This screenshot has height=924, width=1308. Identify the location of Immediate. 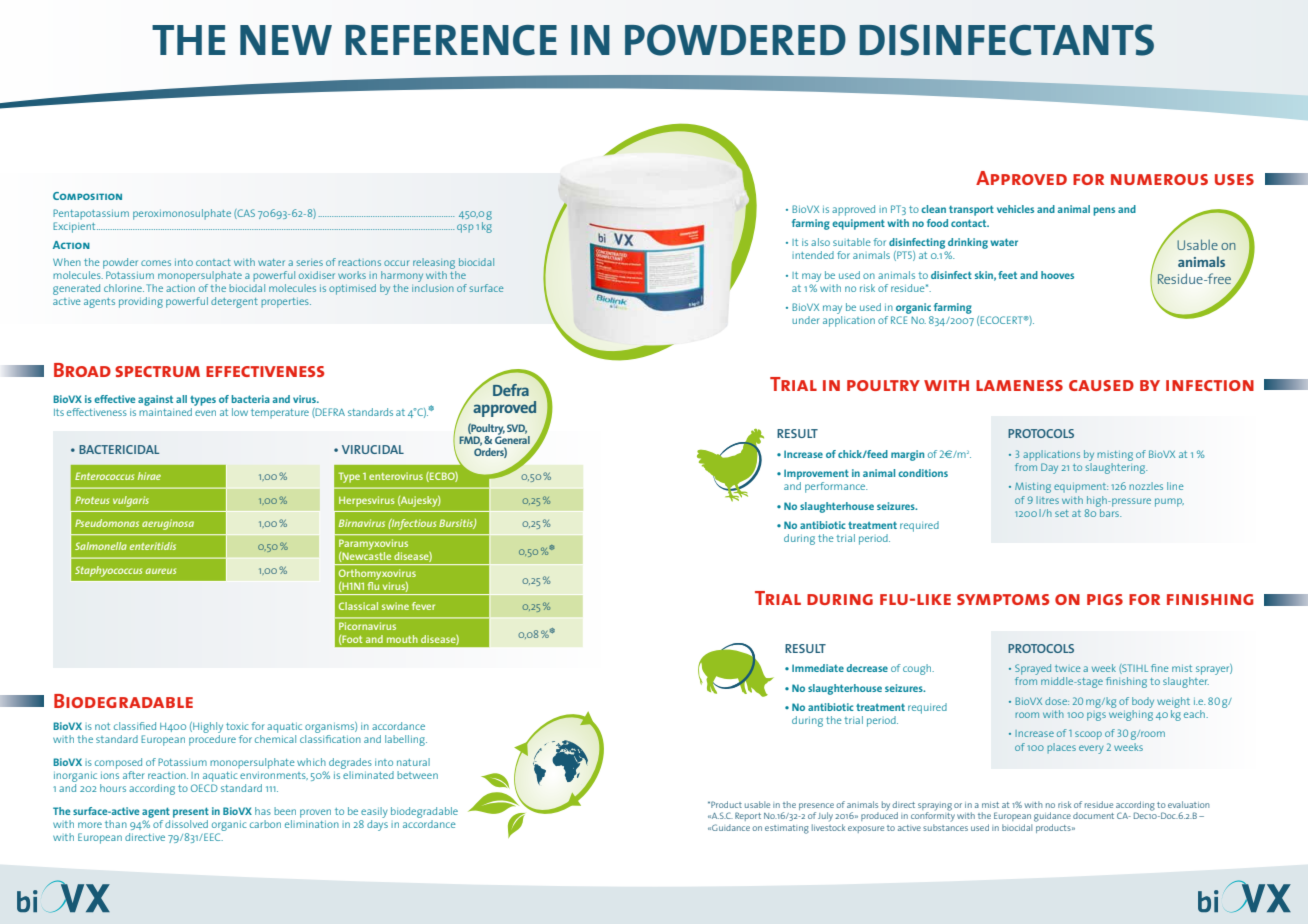
(818, 668).
